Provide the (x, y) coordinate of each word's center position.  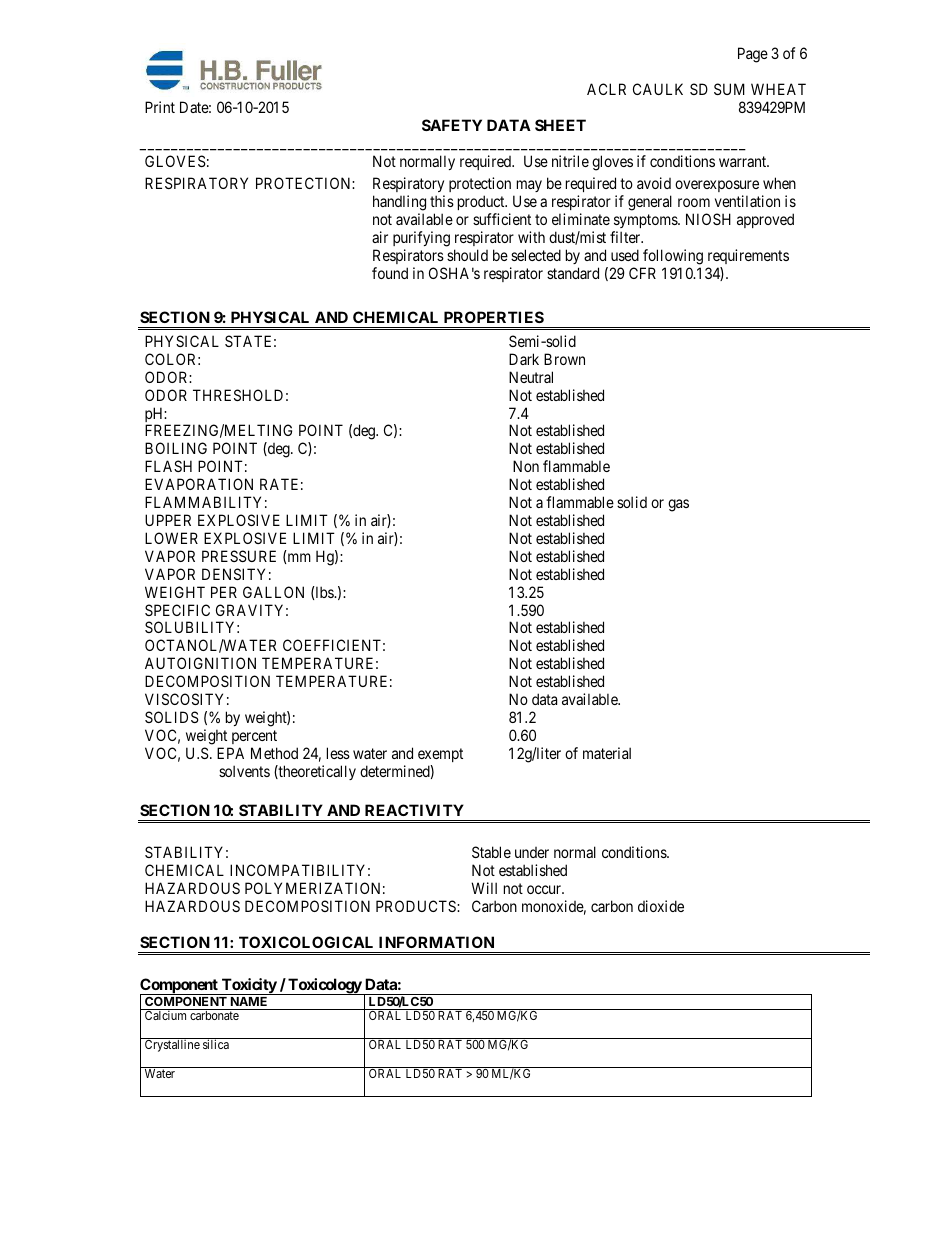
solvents (244, 771)
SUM (729, 89)
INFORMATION (436, 942)
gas (678, 505)
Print (160, 107)
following (673, 257)
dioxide (661, 906)
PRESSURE (239, 556)
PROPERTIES (494, 317)
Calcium (165, 1015)
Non (526, 466)
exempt (440, 755)
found (390, 273)
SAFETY (452, 125)
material (607, 753)
